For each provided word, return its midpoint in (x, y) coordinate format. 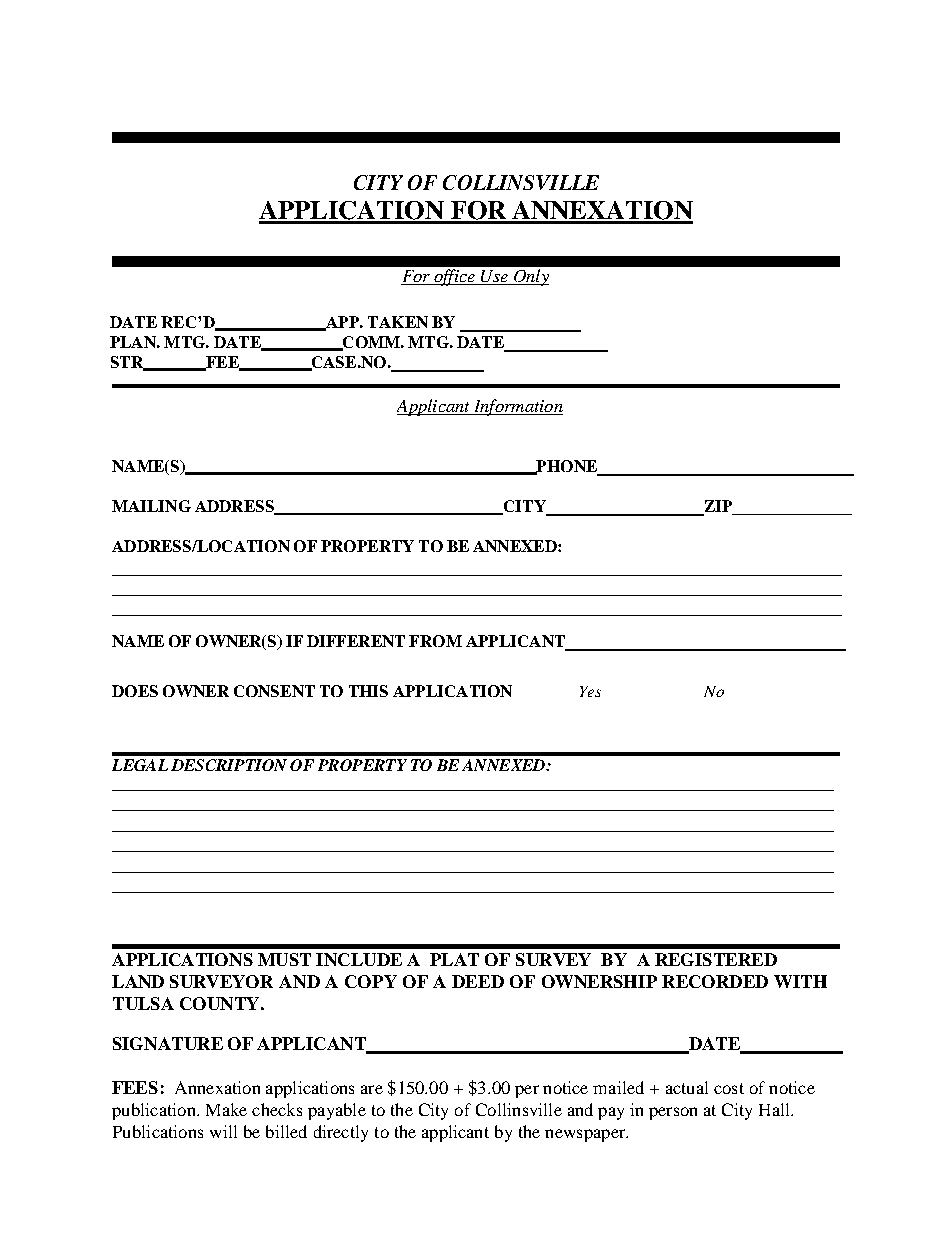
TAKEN (398, 322)
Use (494, 277)
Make (226, 1109)
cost (729, 1088)
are (372, 1089)
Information (517, 407)
